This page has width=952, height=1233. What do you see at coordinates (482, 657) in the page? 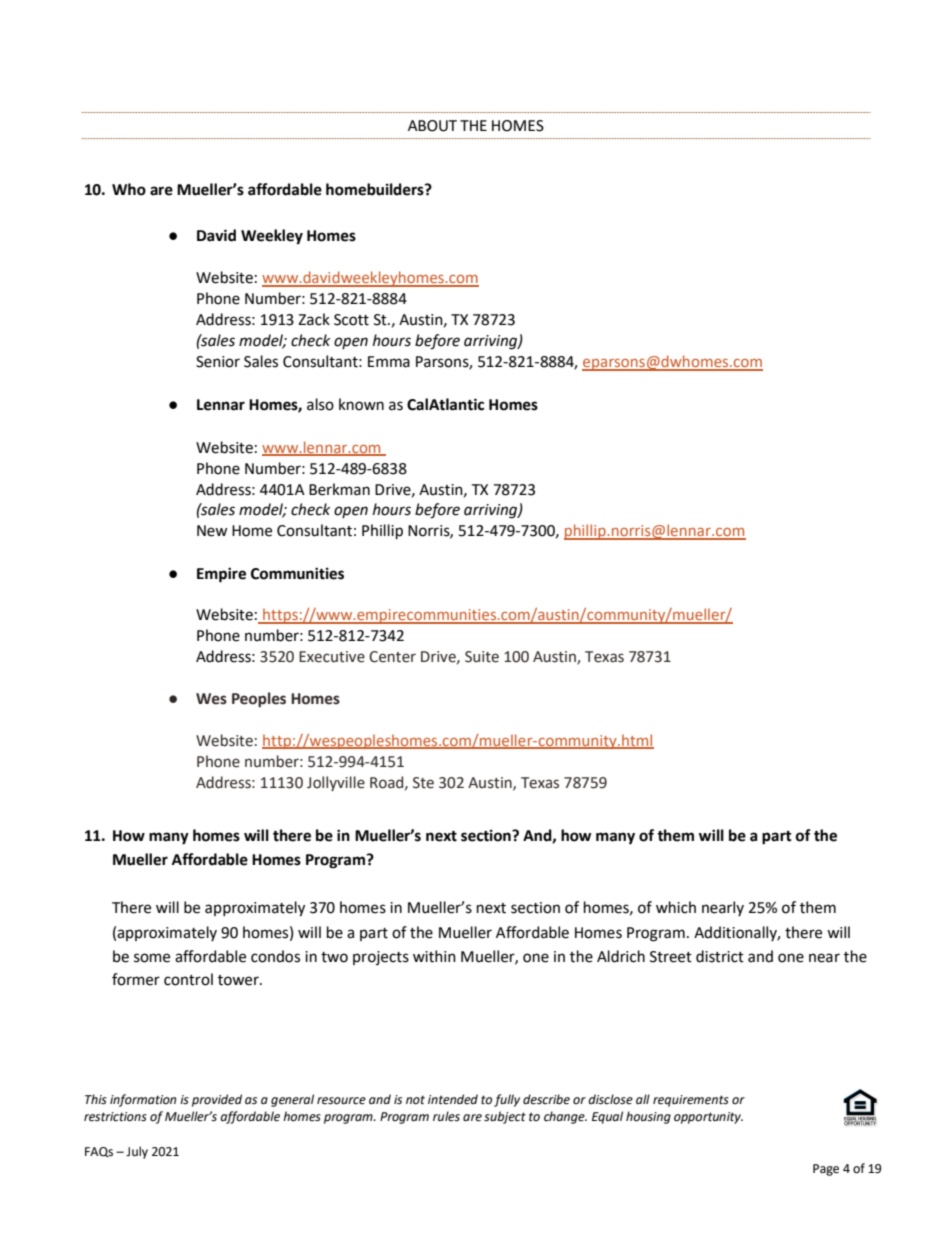
I see `Suite` at bounding box center [482, 657].
